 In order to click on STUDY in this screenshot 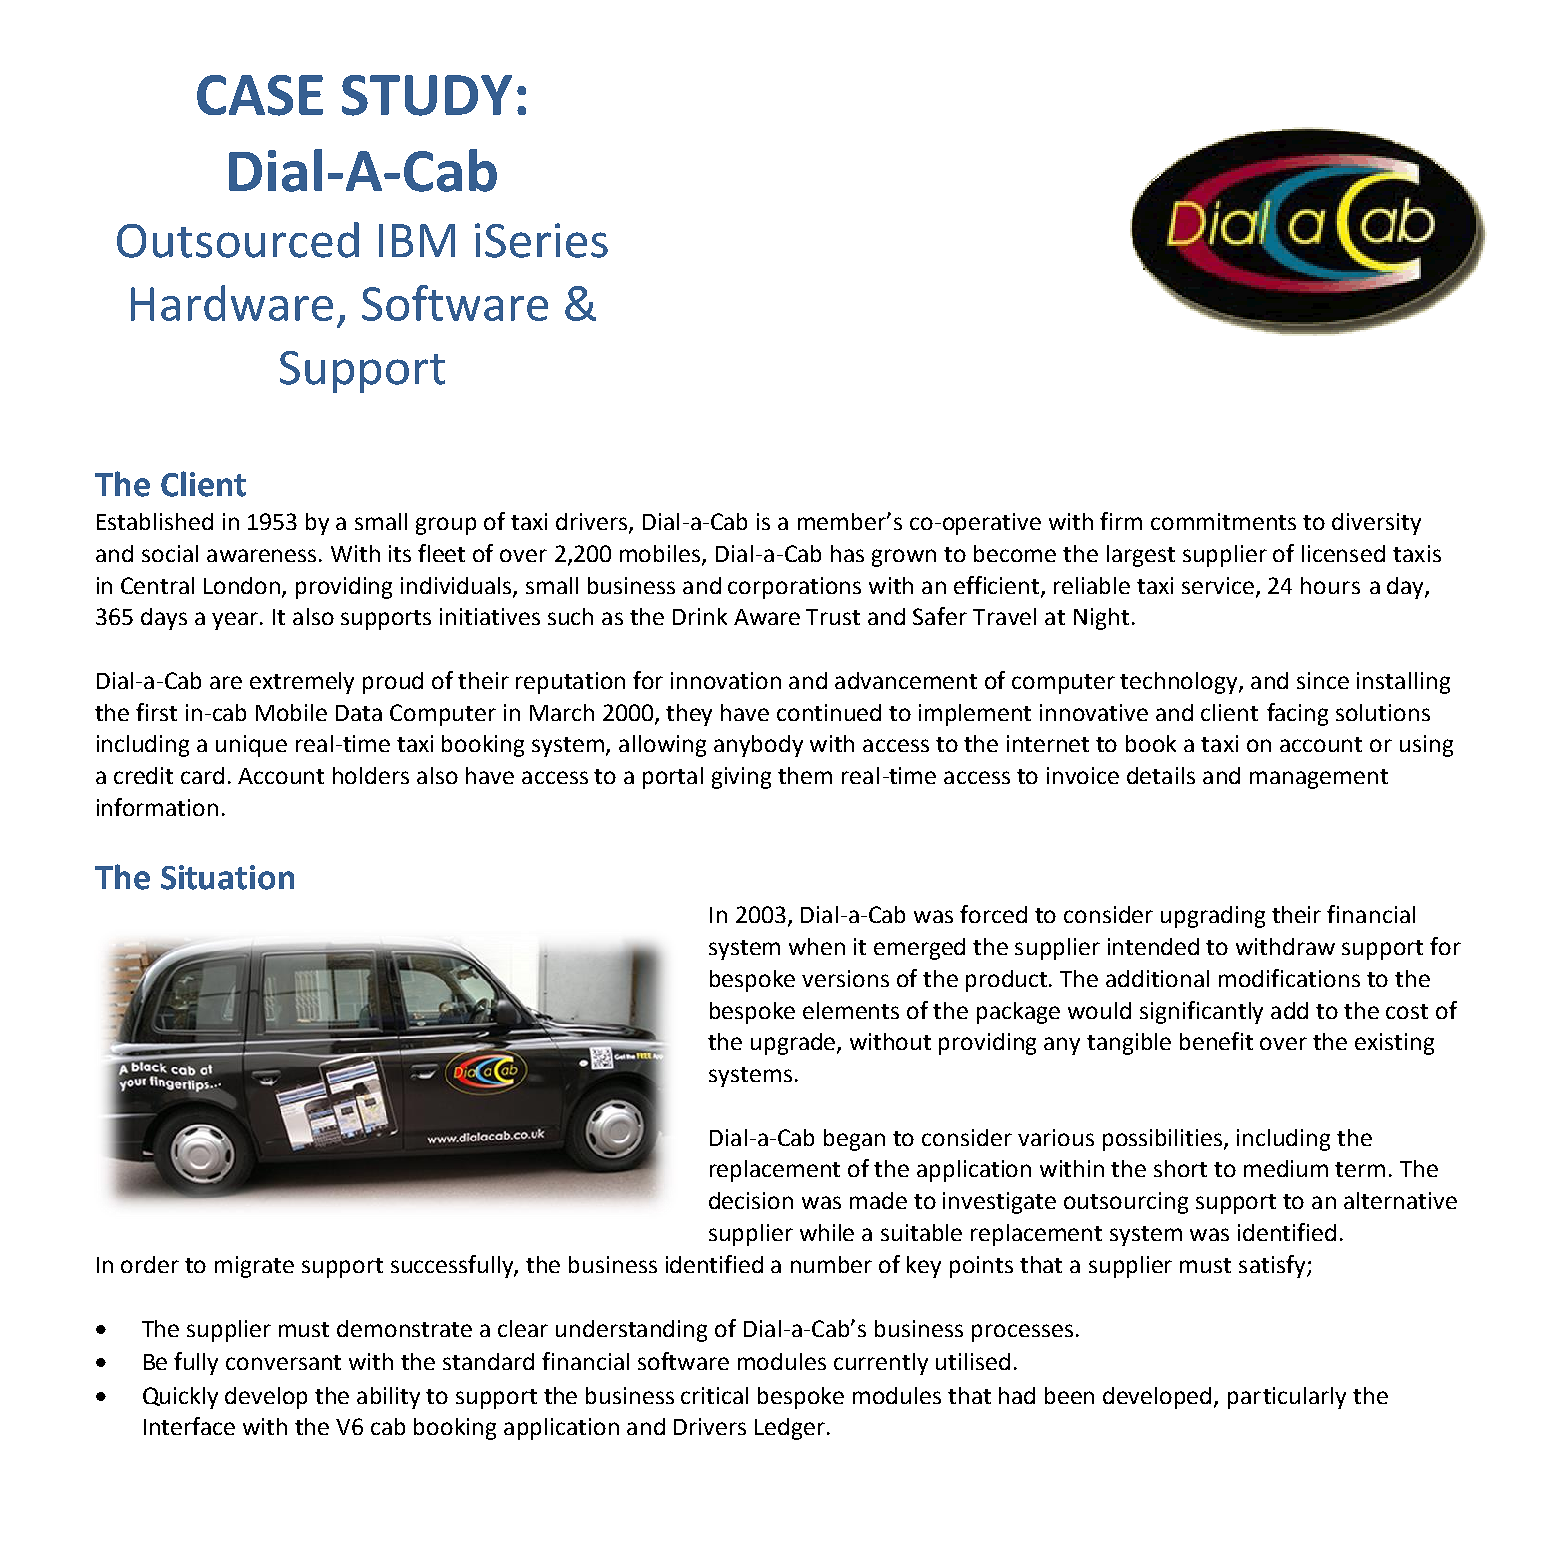, I will do `click(427, 95)`.
